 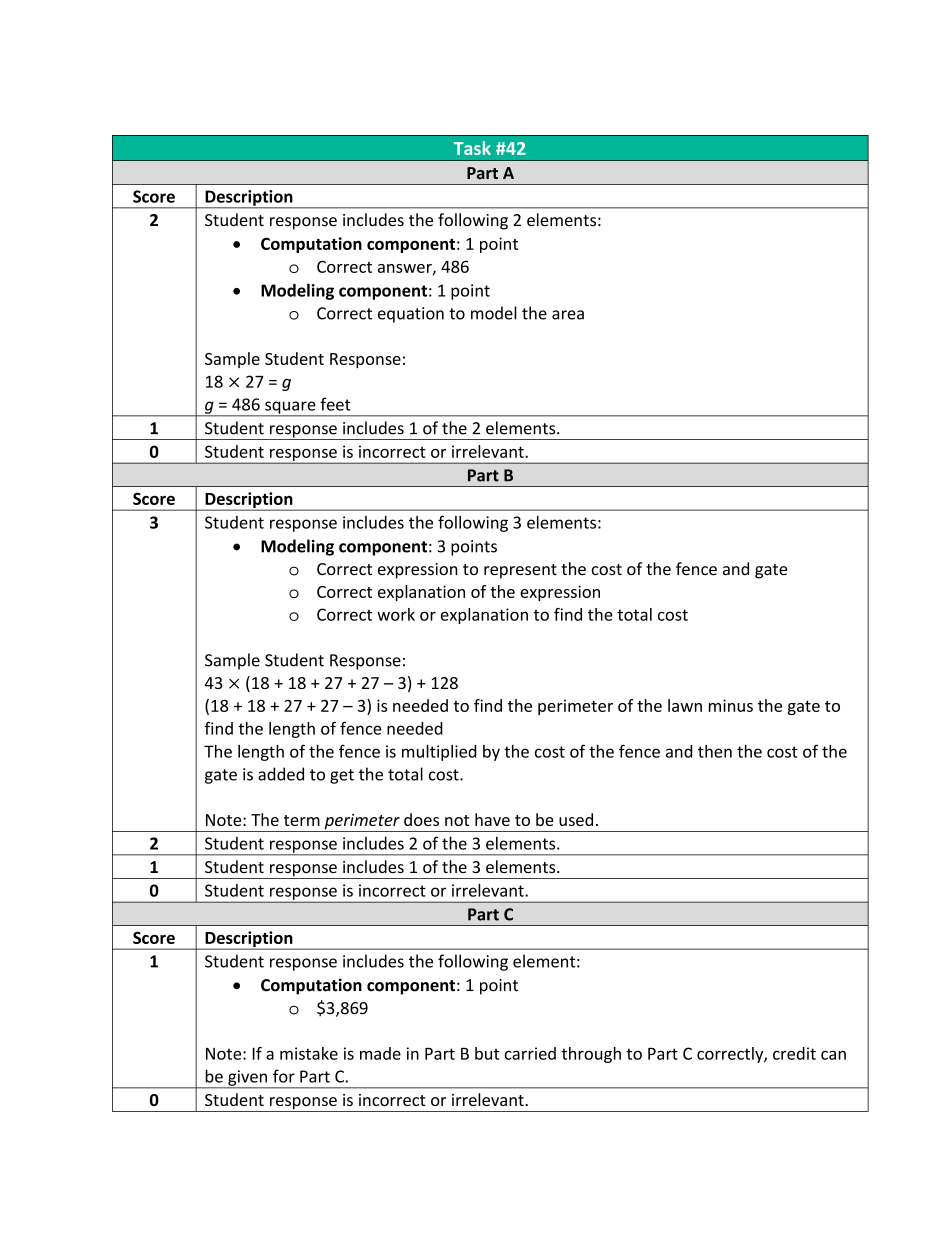 What do you see at coordinates (342, 776) in the document?
I see `get` at bounding box center [342, 776].
